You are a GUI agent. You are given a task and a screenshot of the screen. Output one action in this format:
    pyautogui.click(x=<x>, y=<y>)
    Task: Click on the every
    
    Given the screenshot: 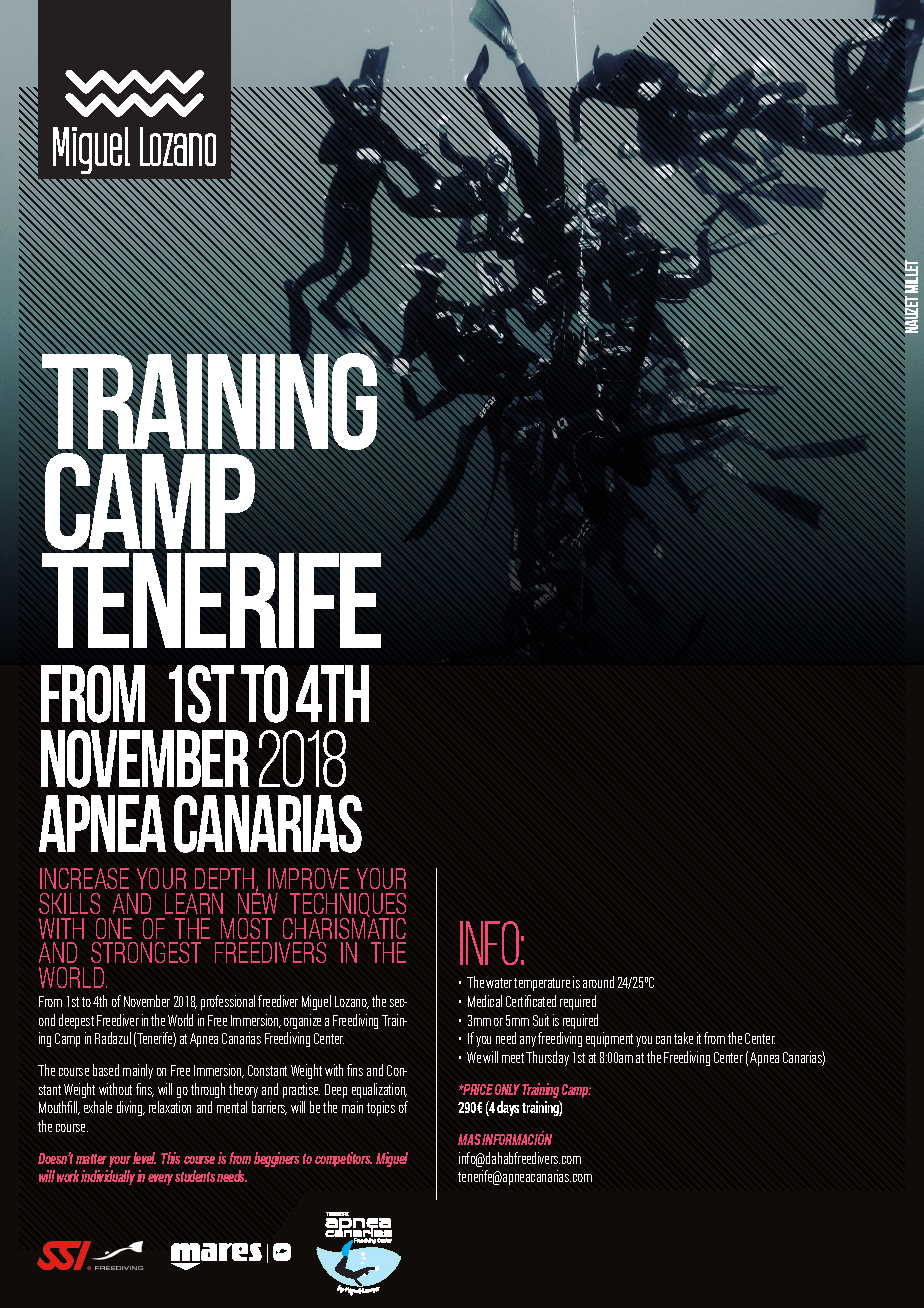 What is the action you would take?
    pyautogui.click(x=160, y=1179)
